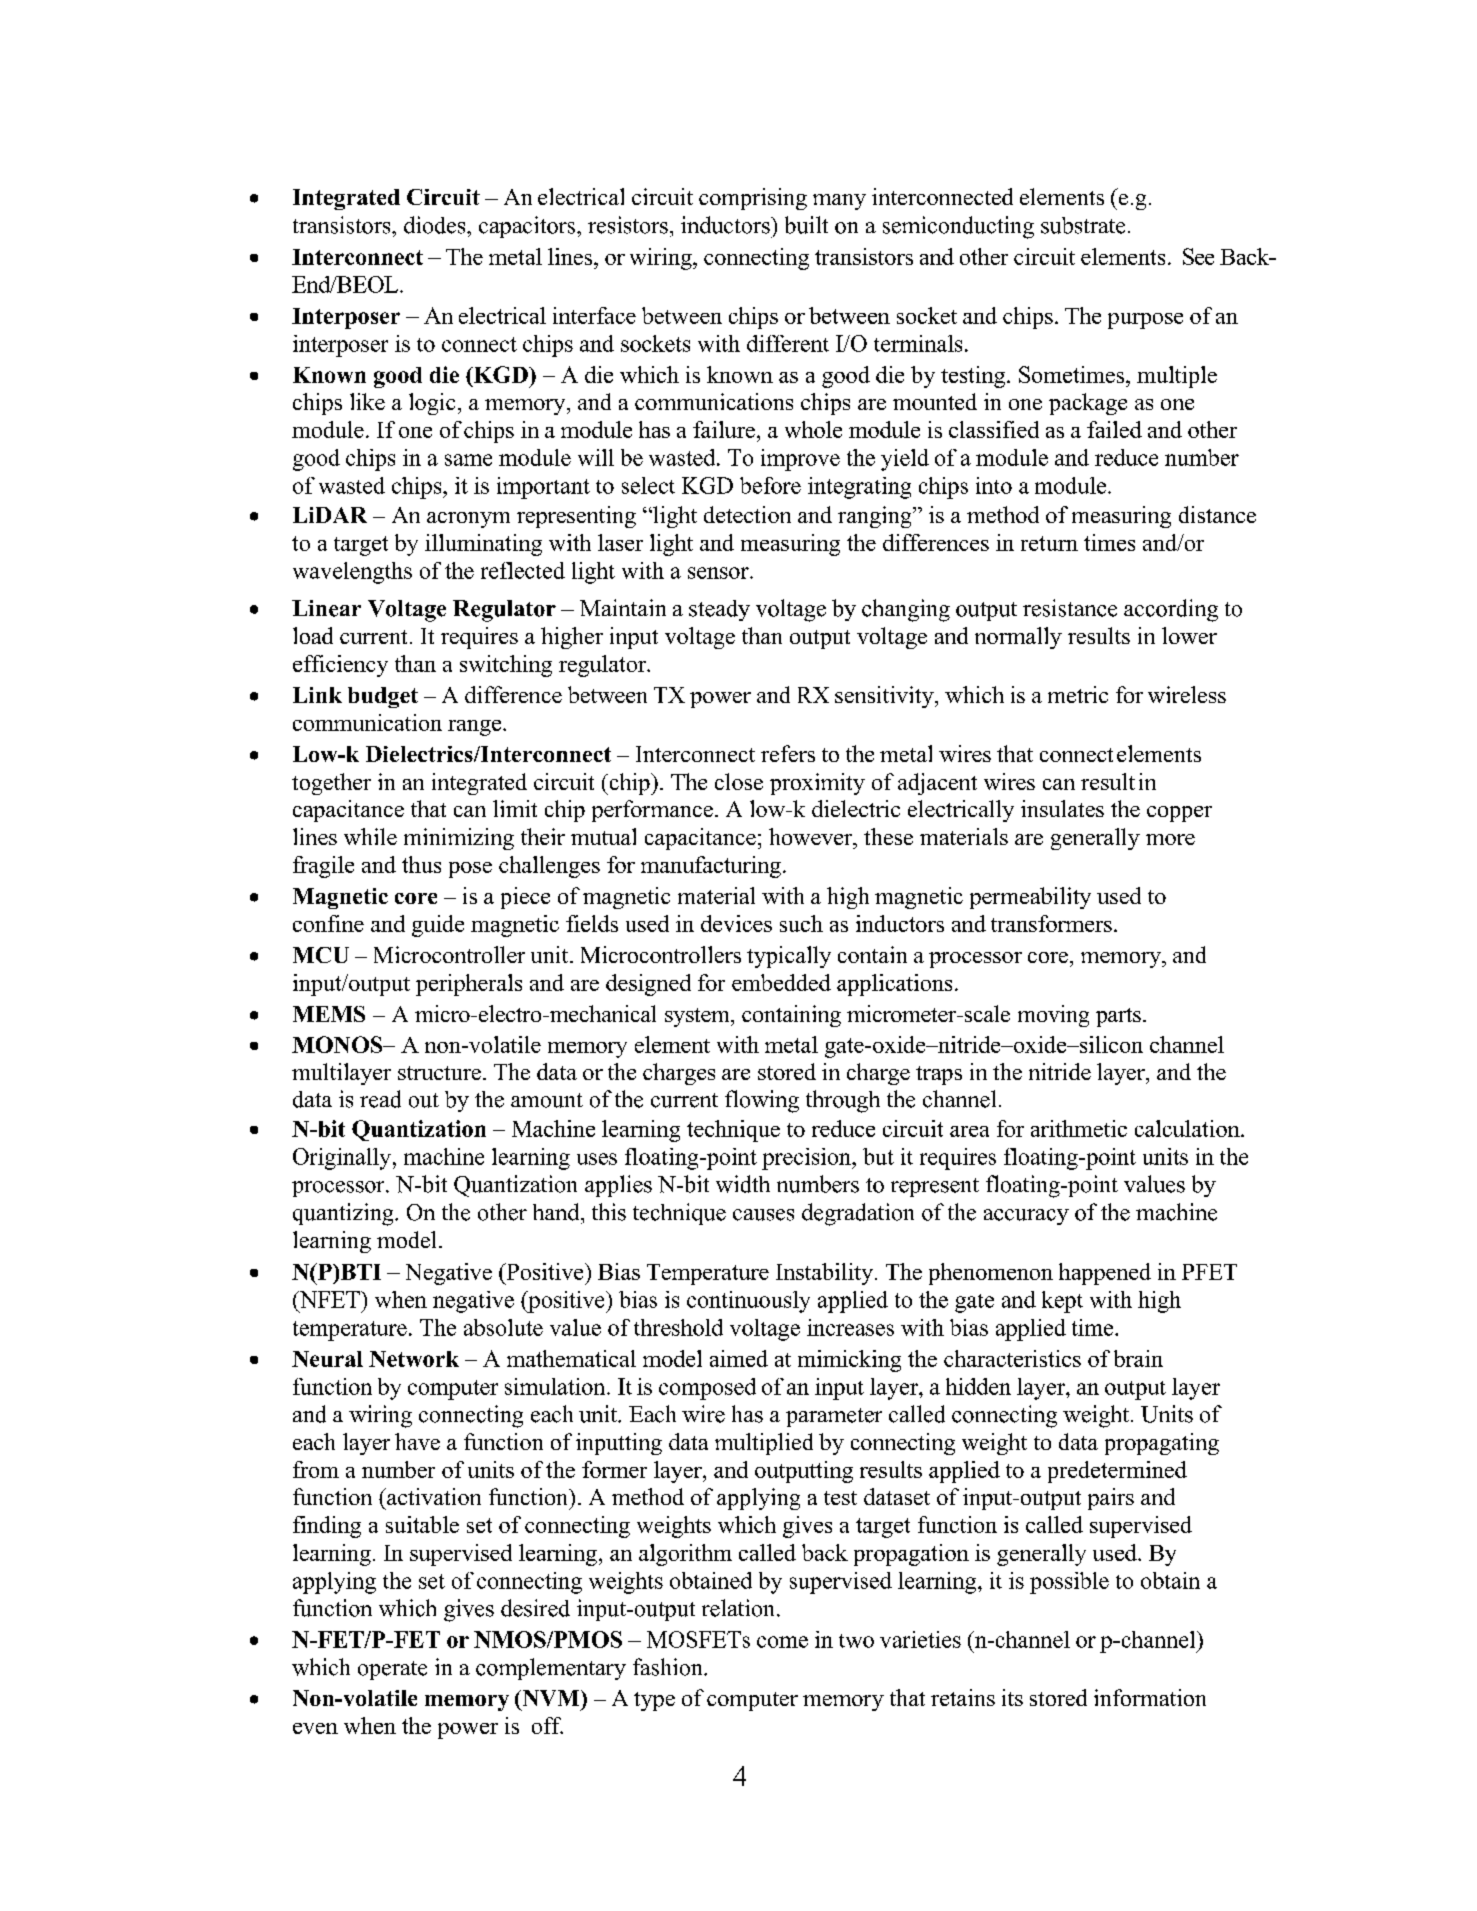  What do you see at coordinates (438, 926) in the screenshot?
I see `guide` at bounding box center [438, 926].
